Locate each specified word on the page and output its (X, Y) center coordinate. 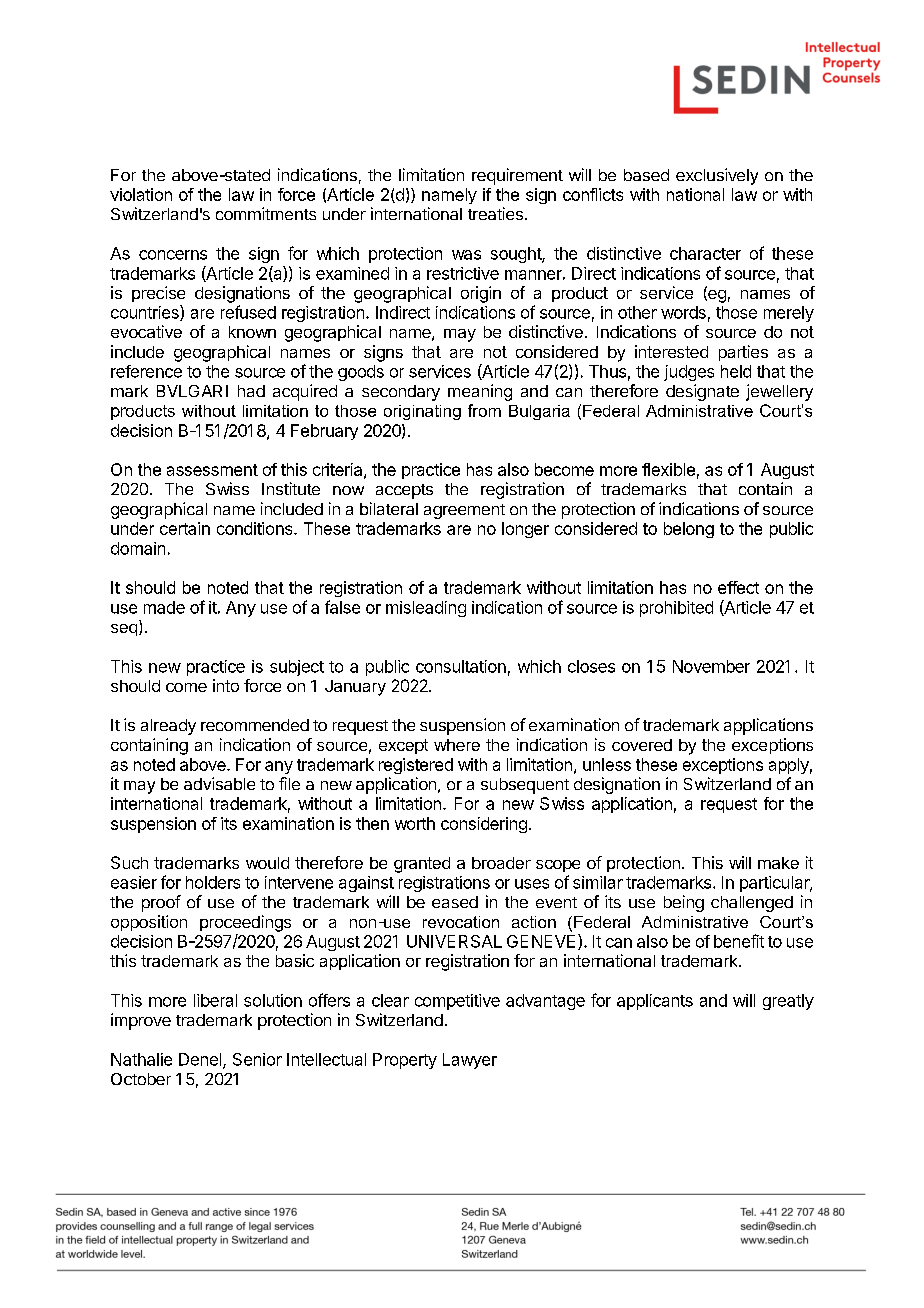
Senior (257, 1059)
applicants (655, 1002)
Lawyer (470, 1061)
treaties (495, 213)
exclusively (717, 176)
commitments (266, 213)
